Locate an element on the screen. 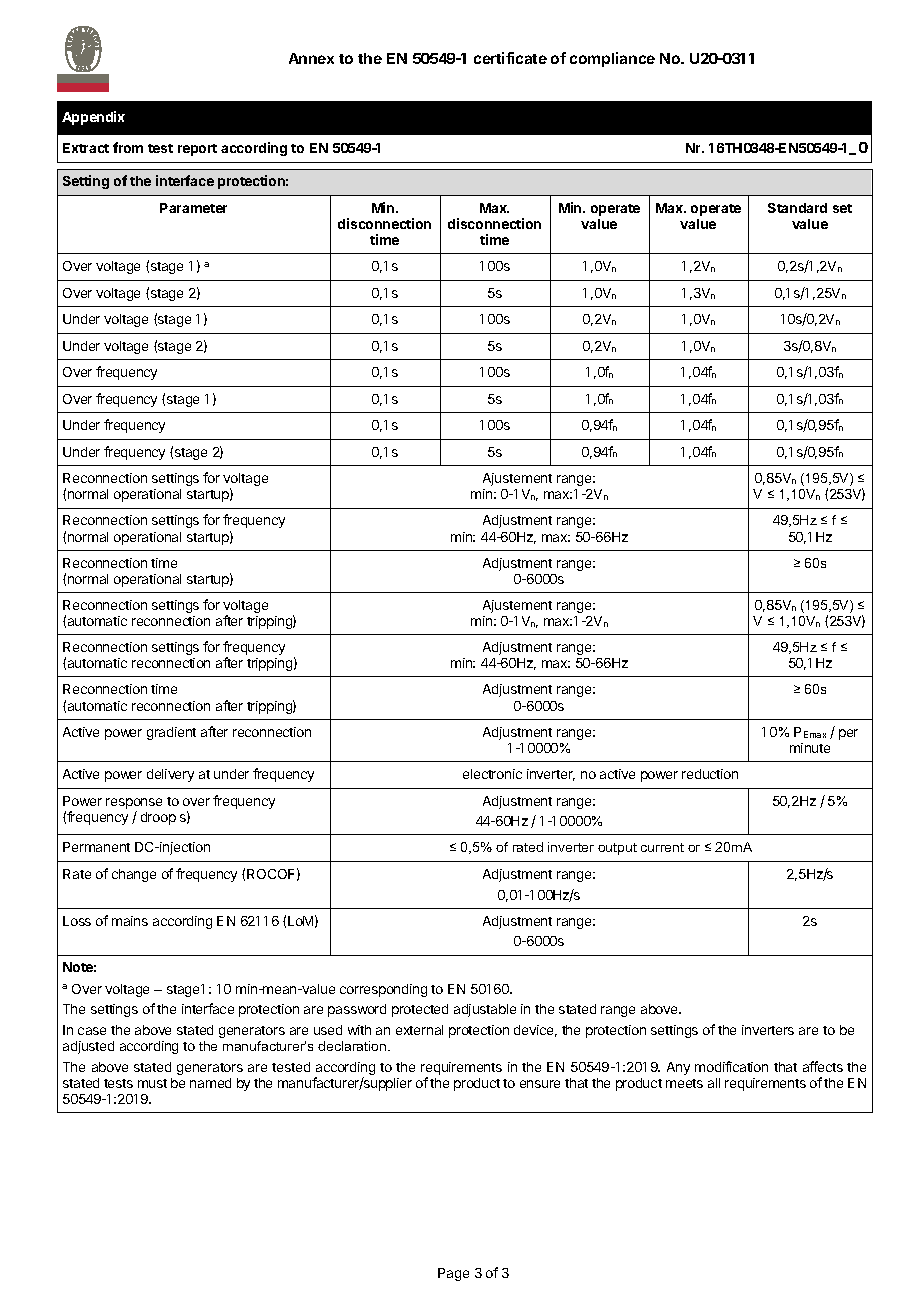 The image size is (924, 1308). report is located at coordinates (197, 150).
